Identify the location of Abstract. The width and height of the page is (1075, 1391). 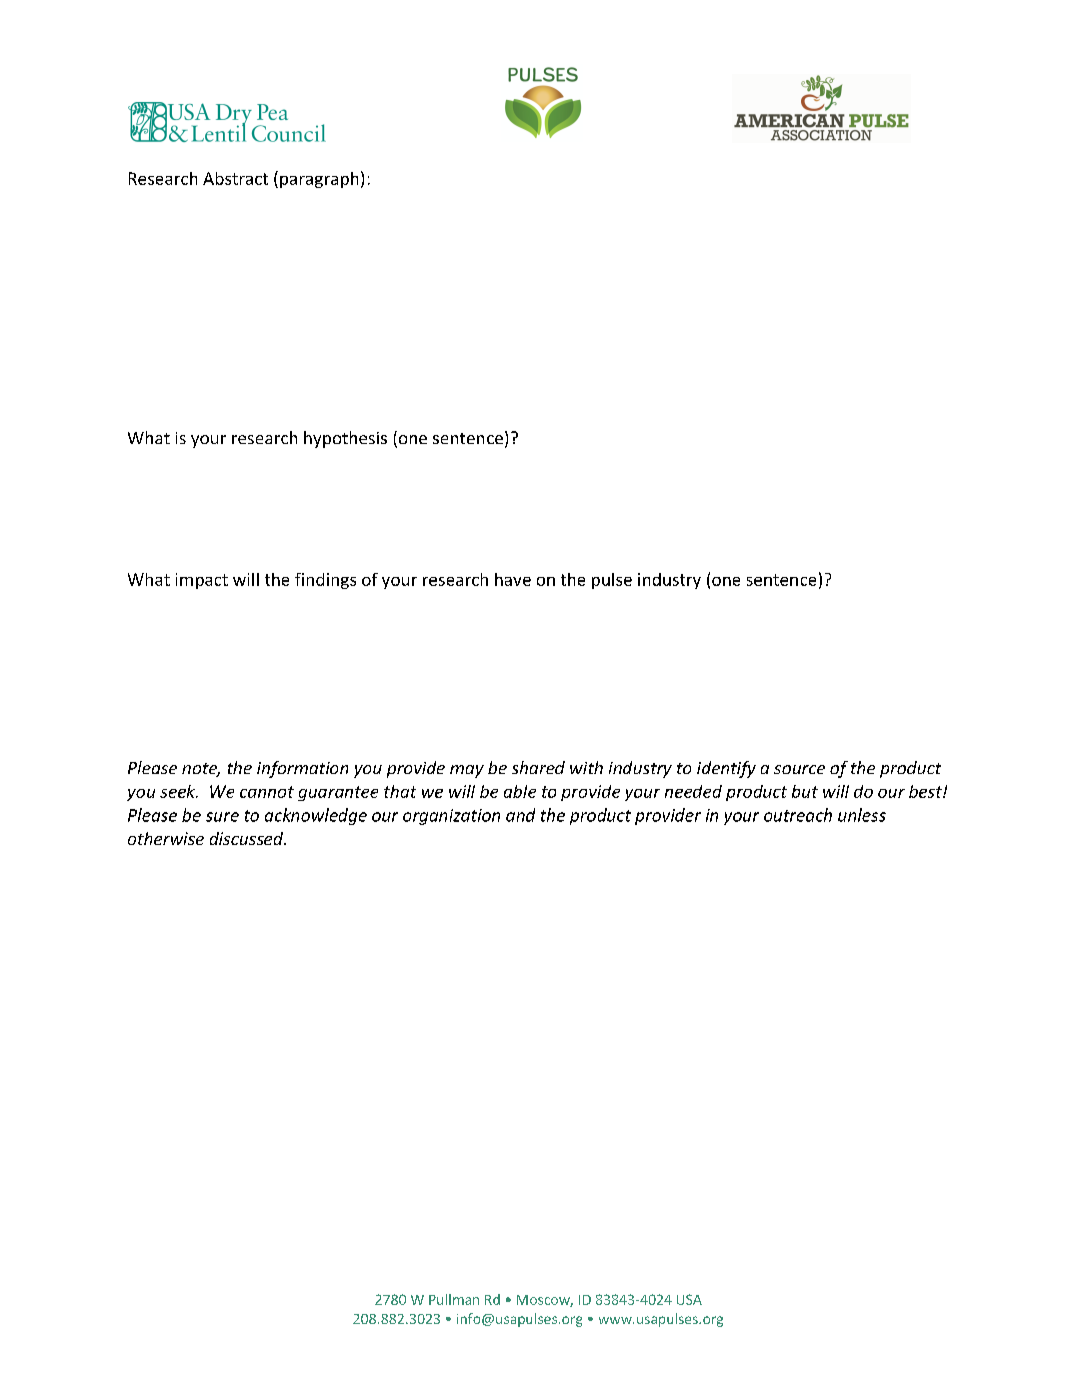
(235, 178).
